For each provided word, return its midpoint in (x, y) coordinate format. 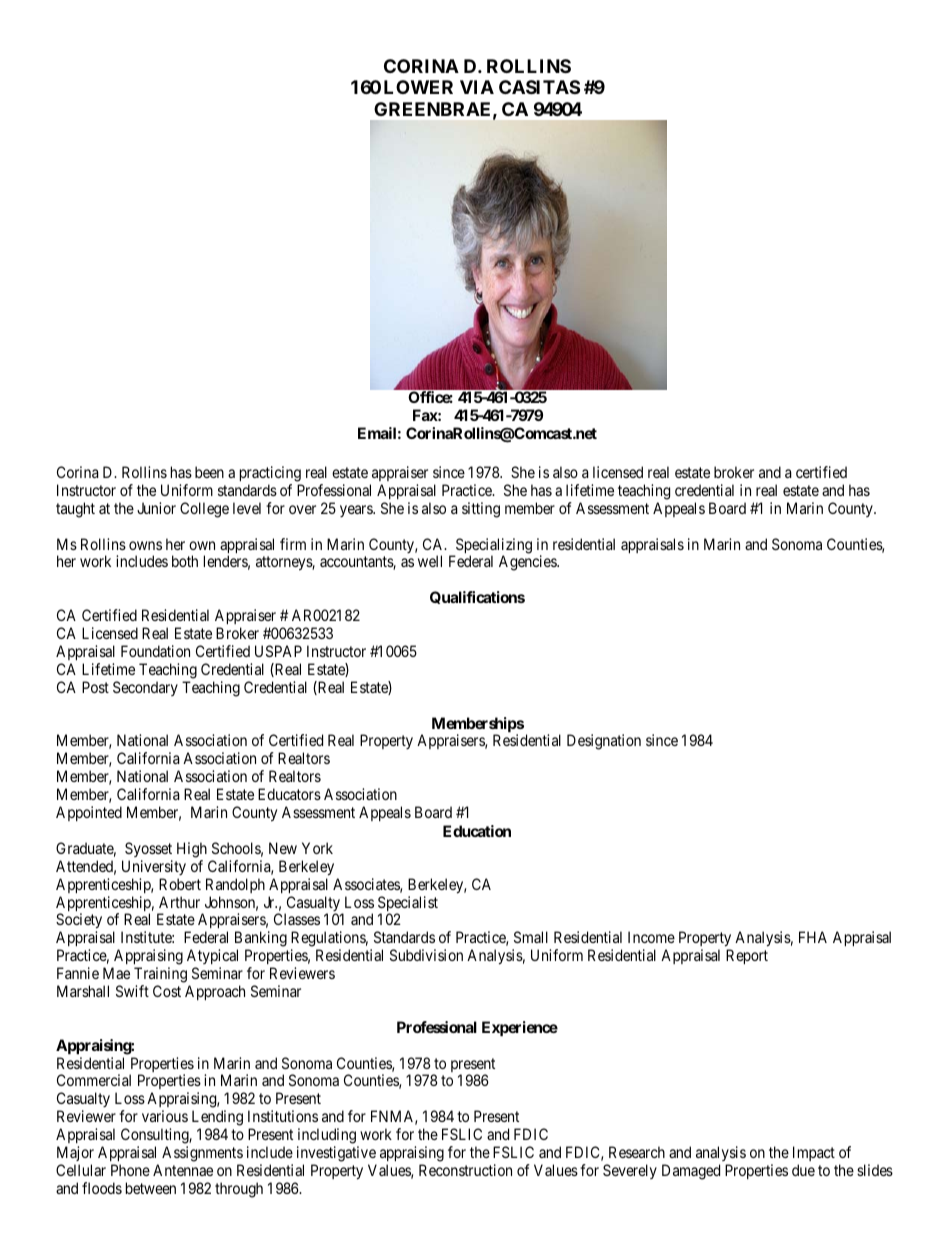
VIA (477, 87)
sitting (481, 510)
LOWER (418, 87)
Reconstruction (465, 1170)
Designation (604, 742)
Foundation (155, 651)
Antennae (183, 1170)
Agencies (528, 563)
